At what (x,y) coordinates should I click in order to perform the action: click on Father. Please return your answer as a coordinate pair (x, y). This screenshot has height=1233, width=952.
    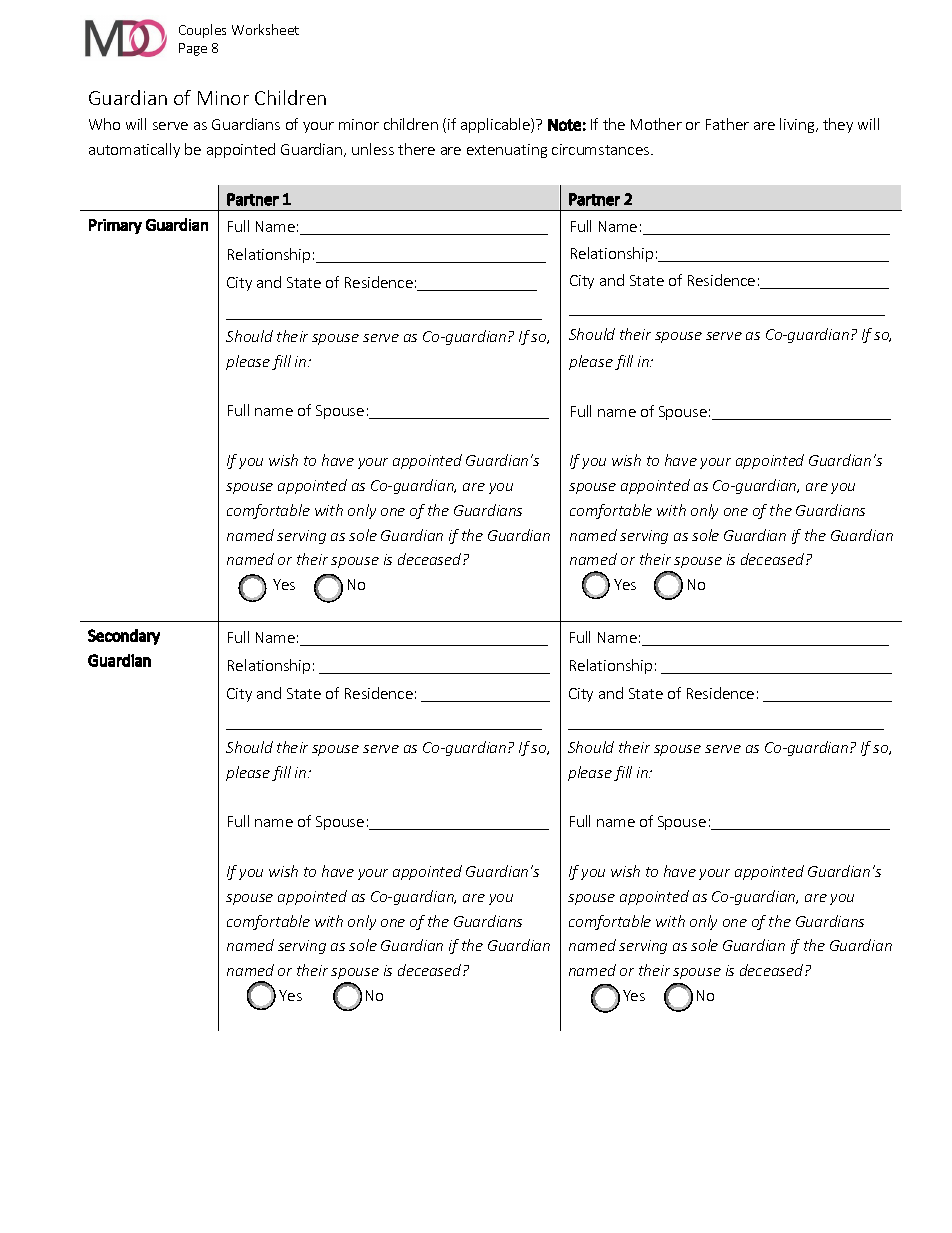
    Looking at the image, I should click on (727, 124).
